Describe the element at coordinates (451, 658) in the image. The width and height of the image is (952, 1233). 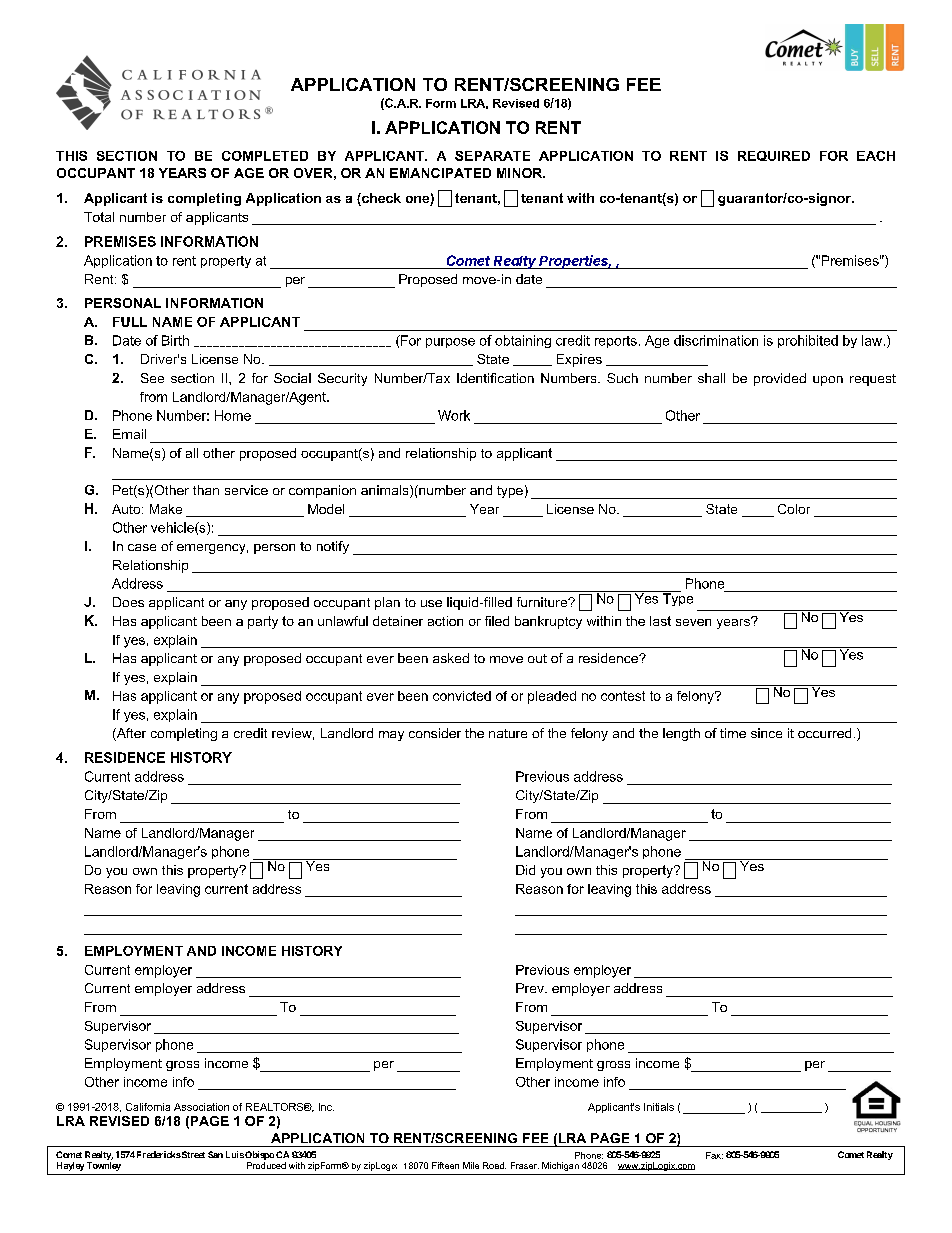
I see `asked` at that location.
